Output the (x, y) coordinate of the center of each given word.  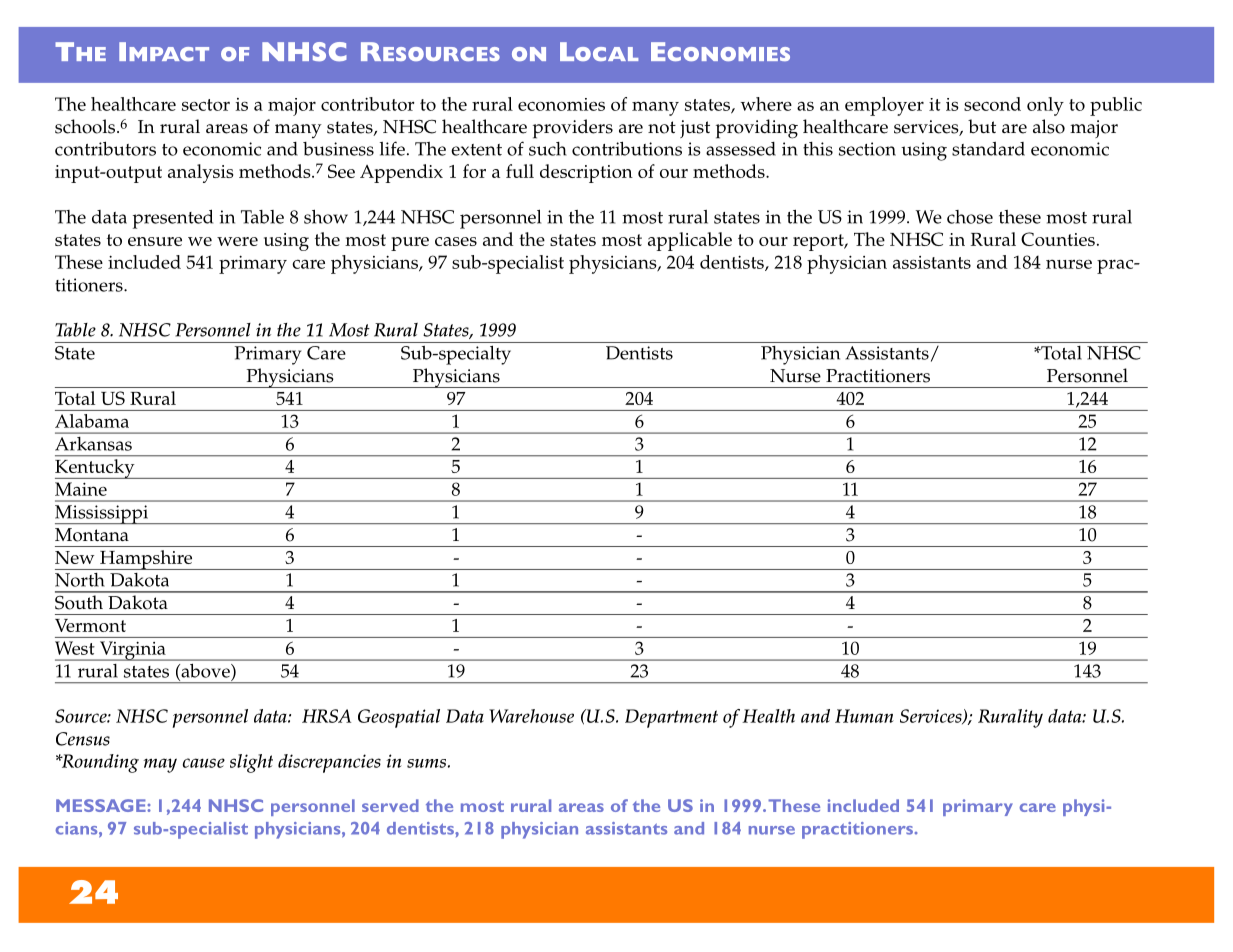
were (237, 241)
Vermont (90, 625)
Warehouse (531, 716)
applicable (690, 241)
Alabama (92, 421)
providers (573, 129)
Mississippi (102, 514)
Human (864, 716)
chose (970, 217)
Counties (1058, 239)
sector (206, 105)
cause (204, 763)
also (1049, 126)
